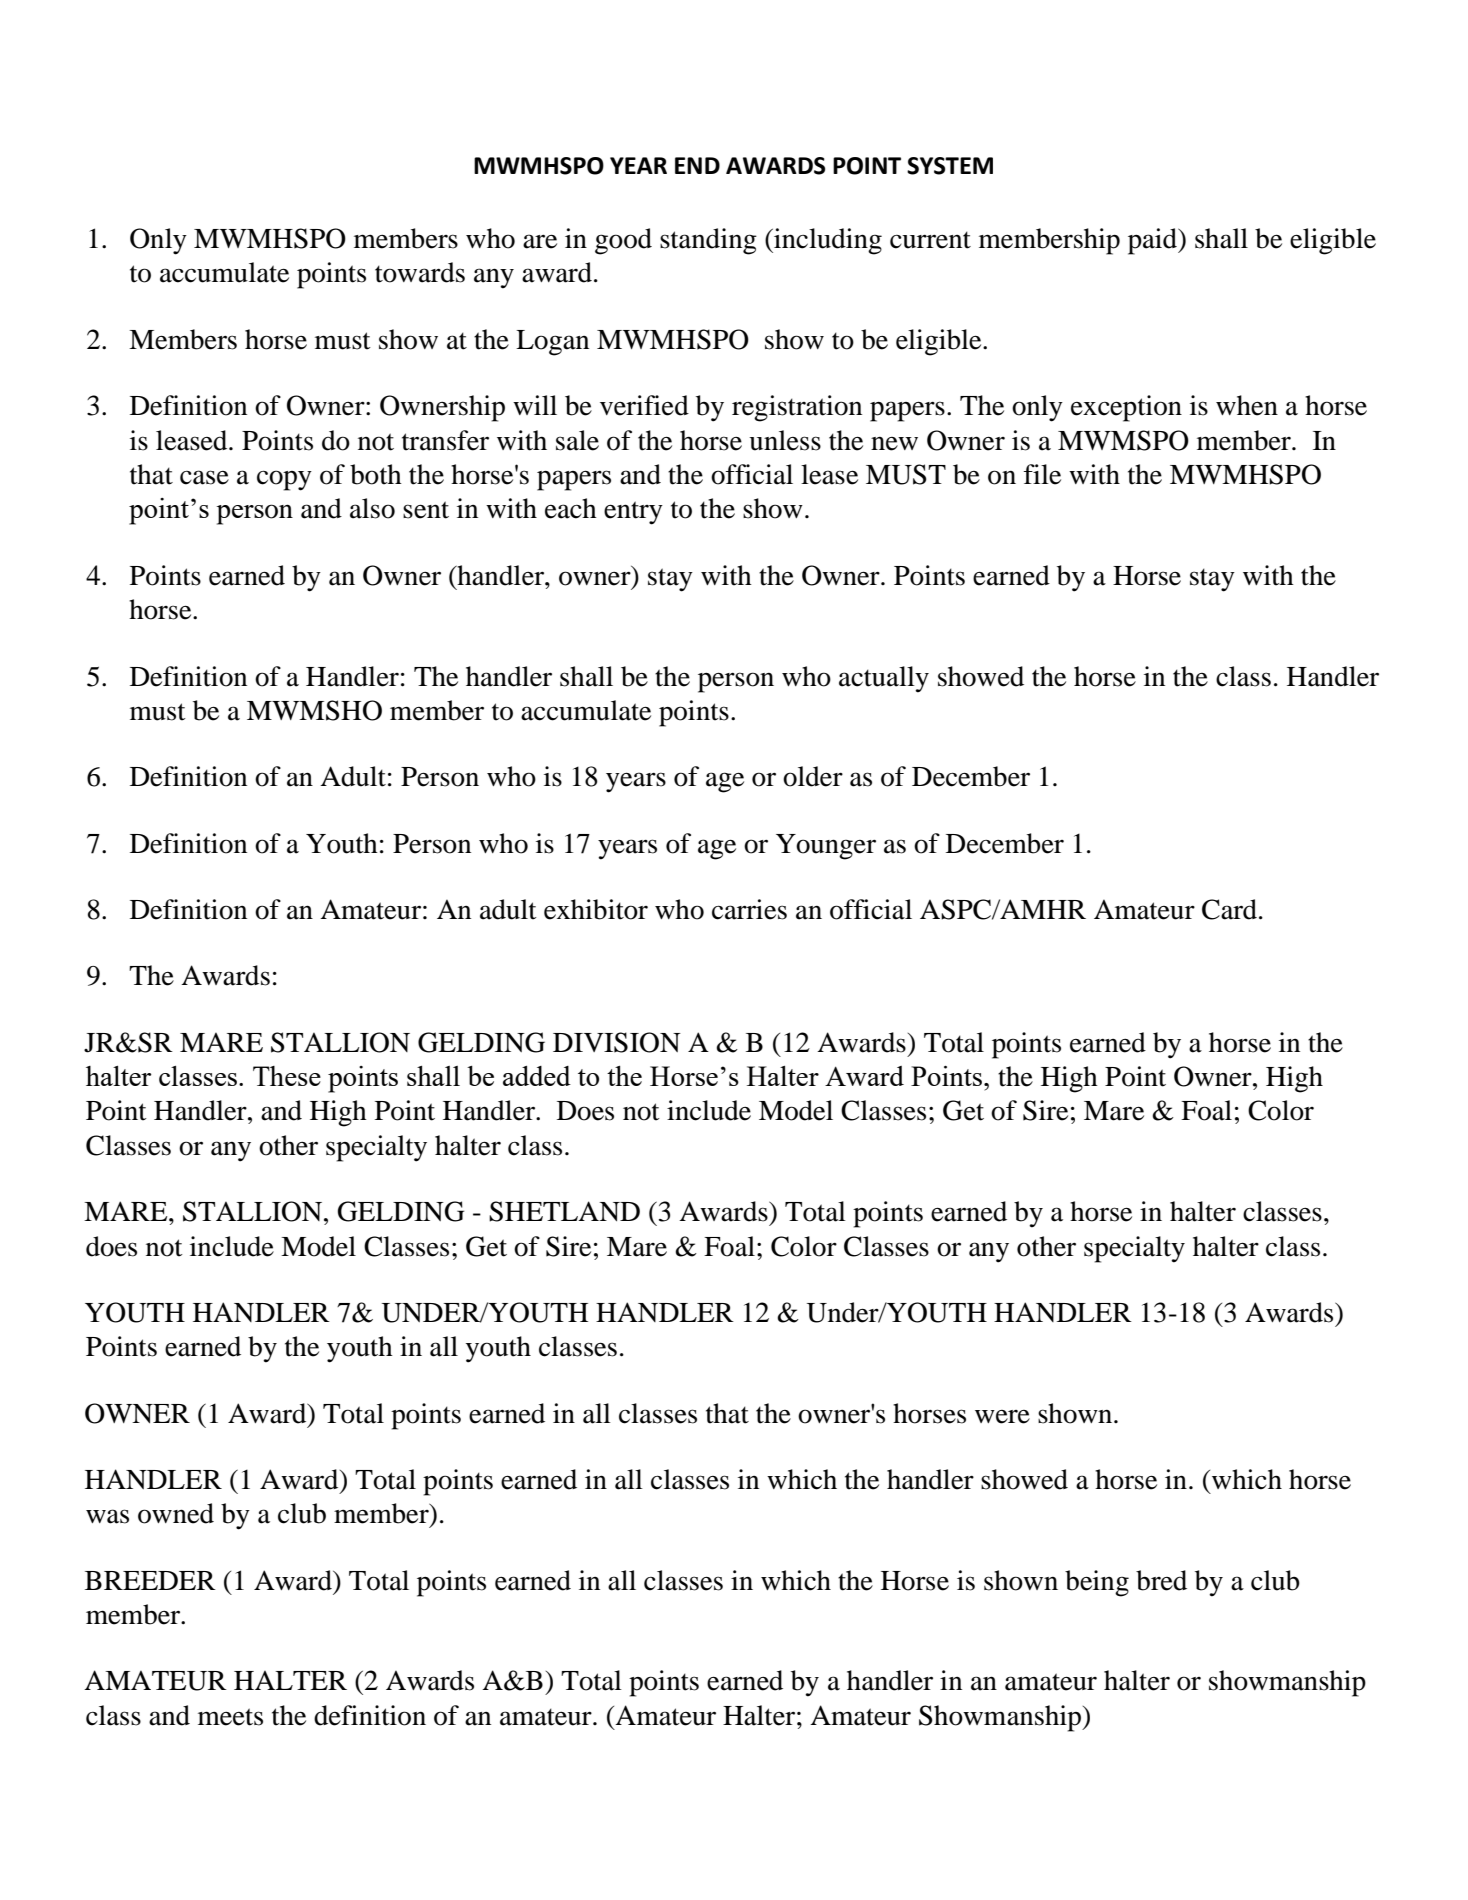  What do you see at coordinates (1154, 241) in the screenshot?
I see `paid` at bounding box center [1154, 241].
